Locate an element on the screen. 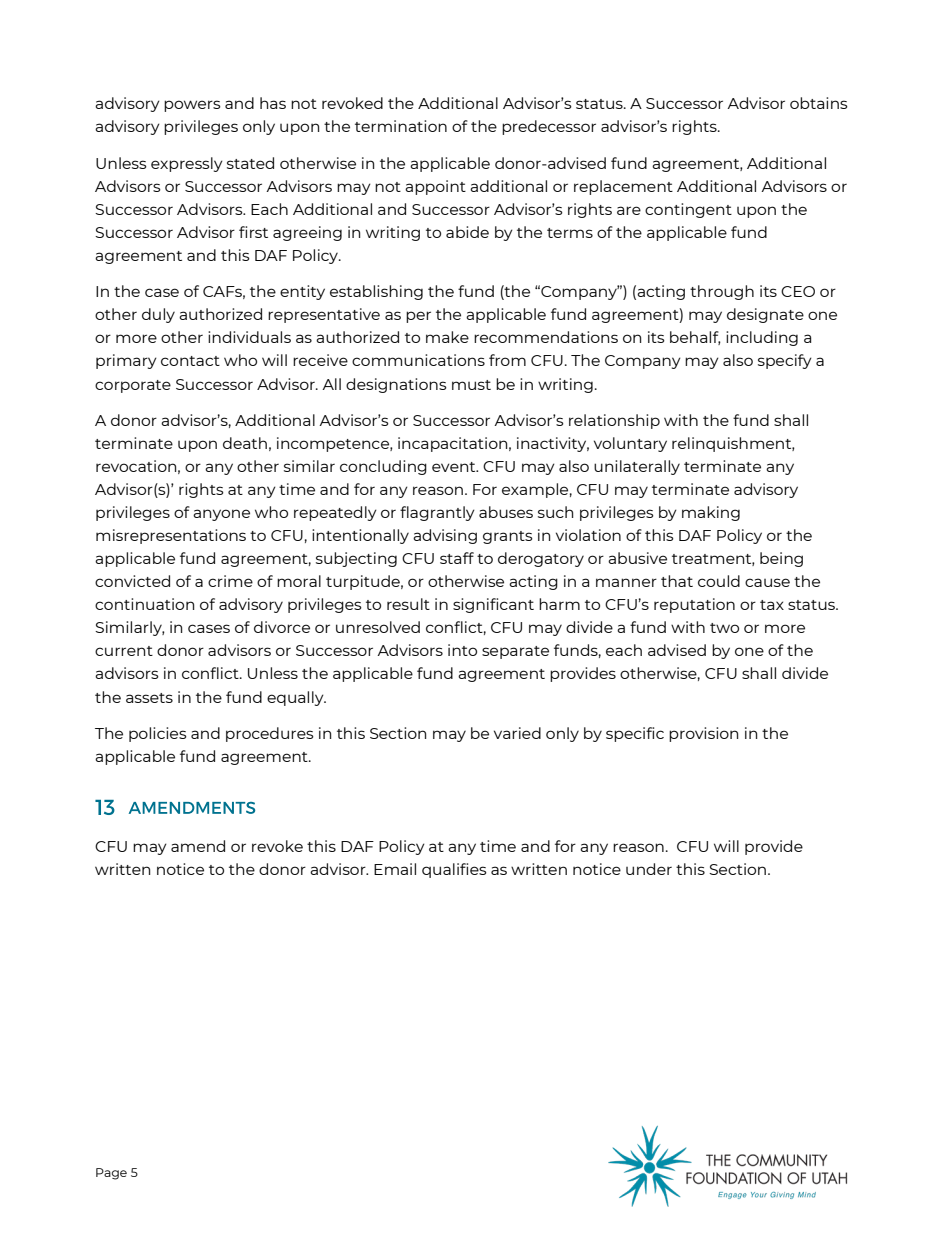  termination is located at coordinates (401, 126).
